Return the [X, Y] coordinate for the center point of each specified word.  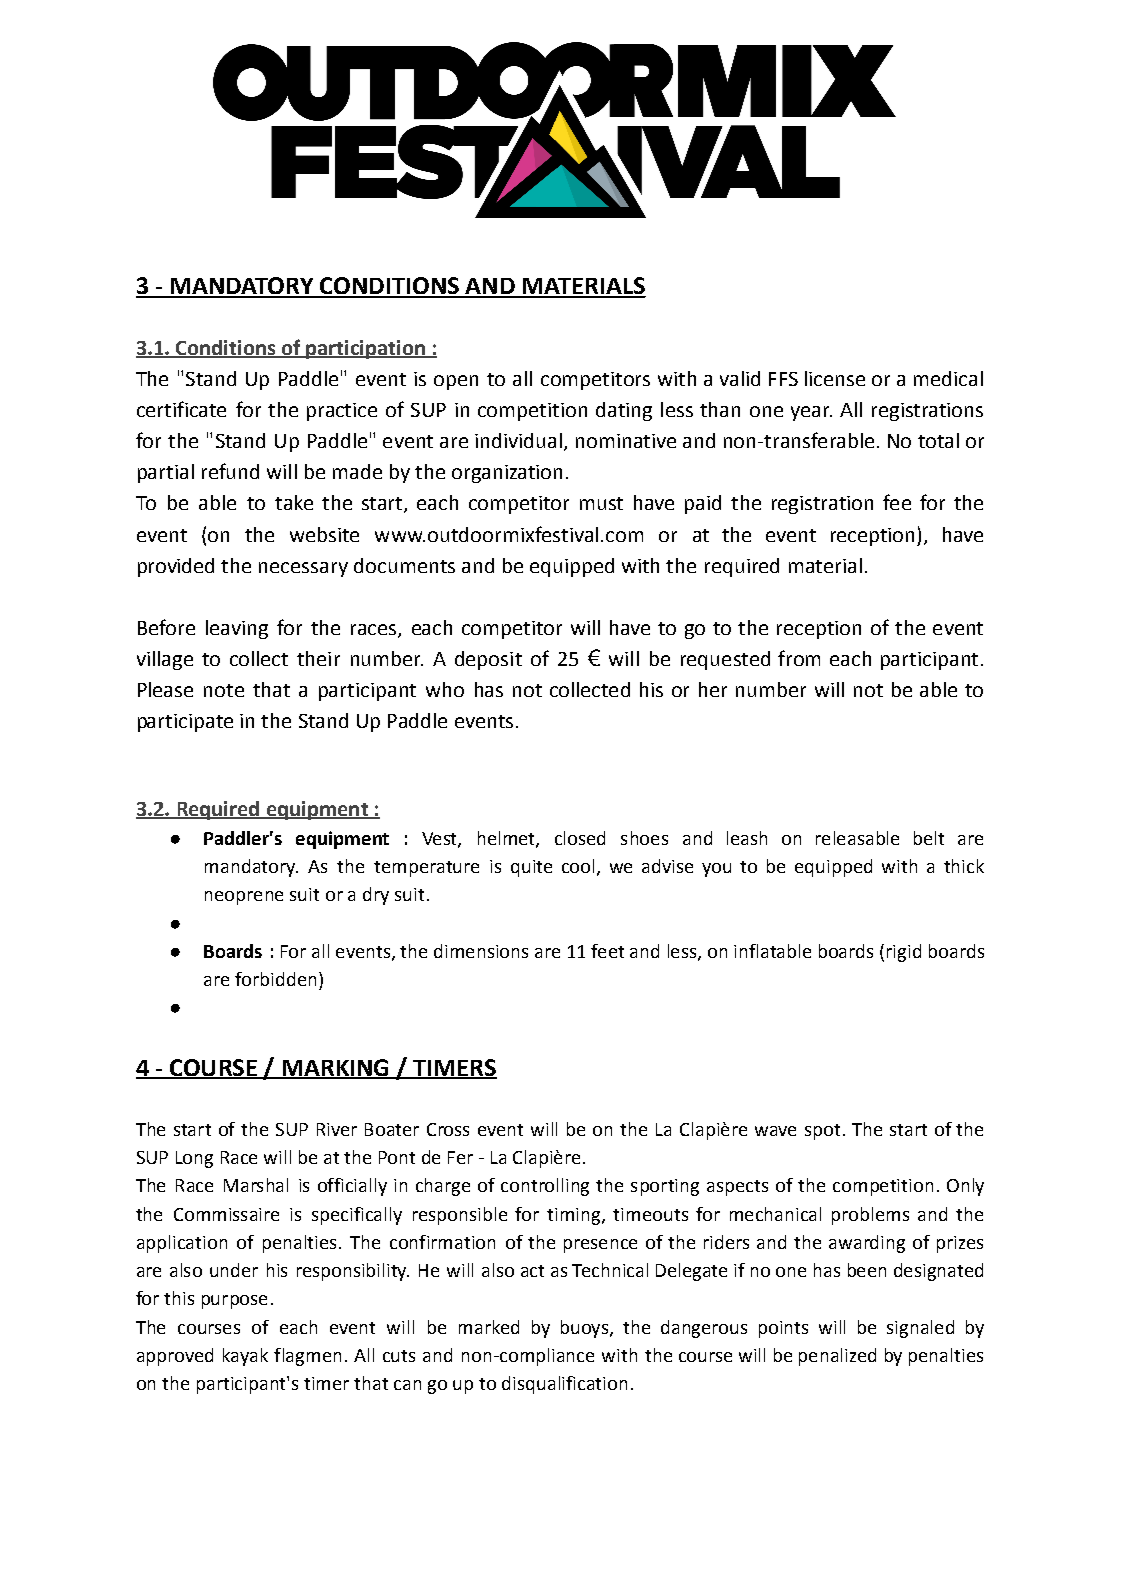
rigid [904, 953]
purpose [234, 1302]
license [835, 378]
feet [607, 951]
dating [624, 411]
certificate [181, 409]
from [799, 658]
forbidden [275, 979]
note [224, 690]
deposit [488, 660]
